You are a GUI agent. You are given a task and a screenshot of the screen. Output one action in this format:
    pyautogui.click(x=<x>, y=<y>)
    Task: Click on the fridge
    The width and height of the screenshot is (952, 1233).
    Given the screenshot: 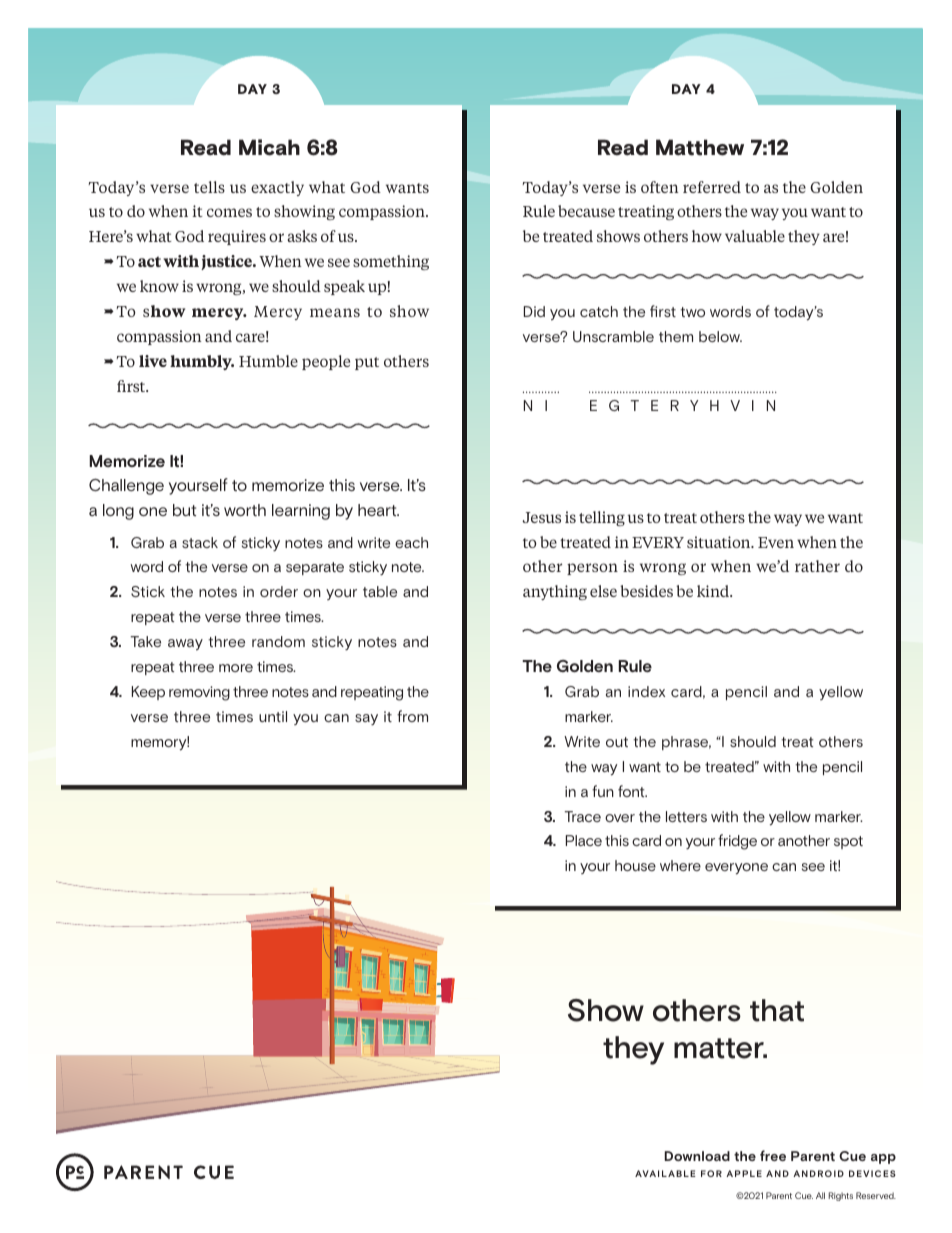 What is the action you would take?
    pyautogui.click(x=737, y=842)
